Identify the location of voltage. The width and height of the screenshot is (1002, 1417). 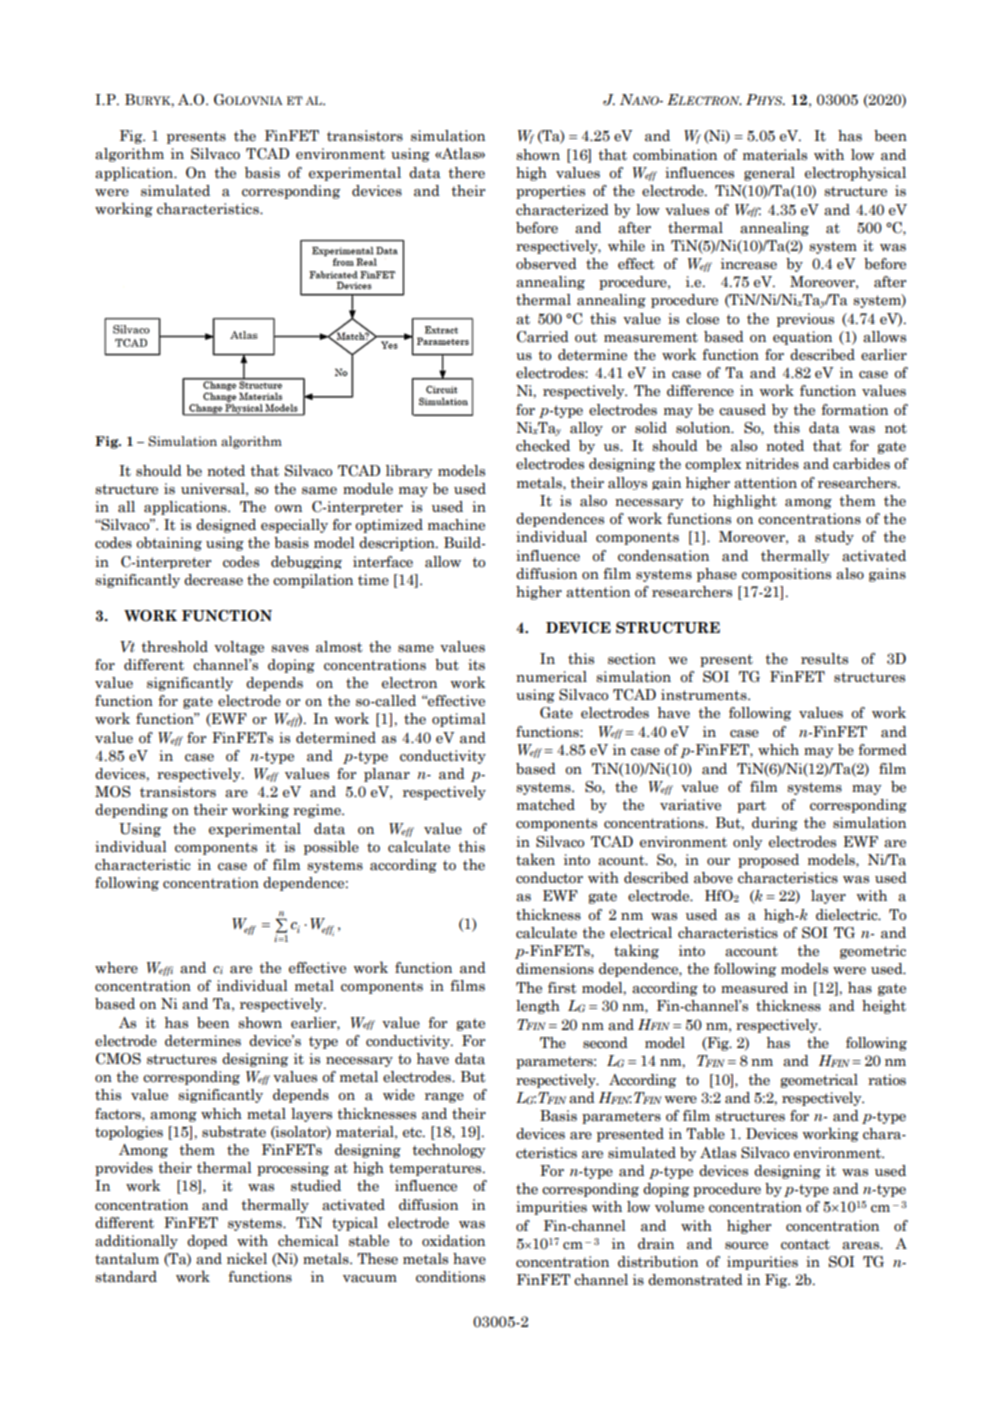
(239, 648).
